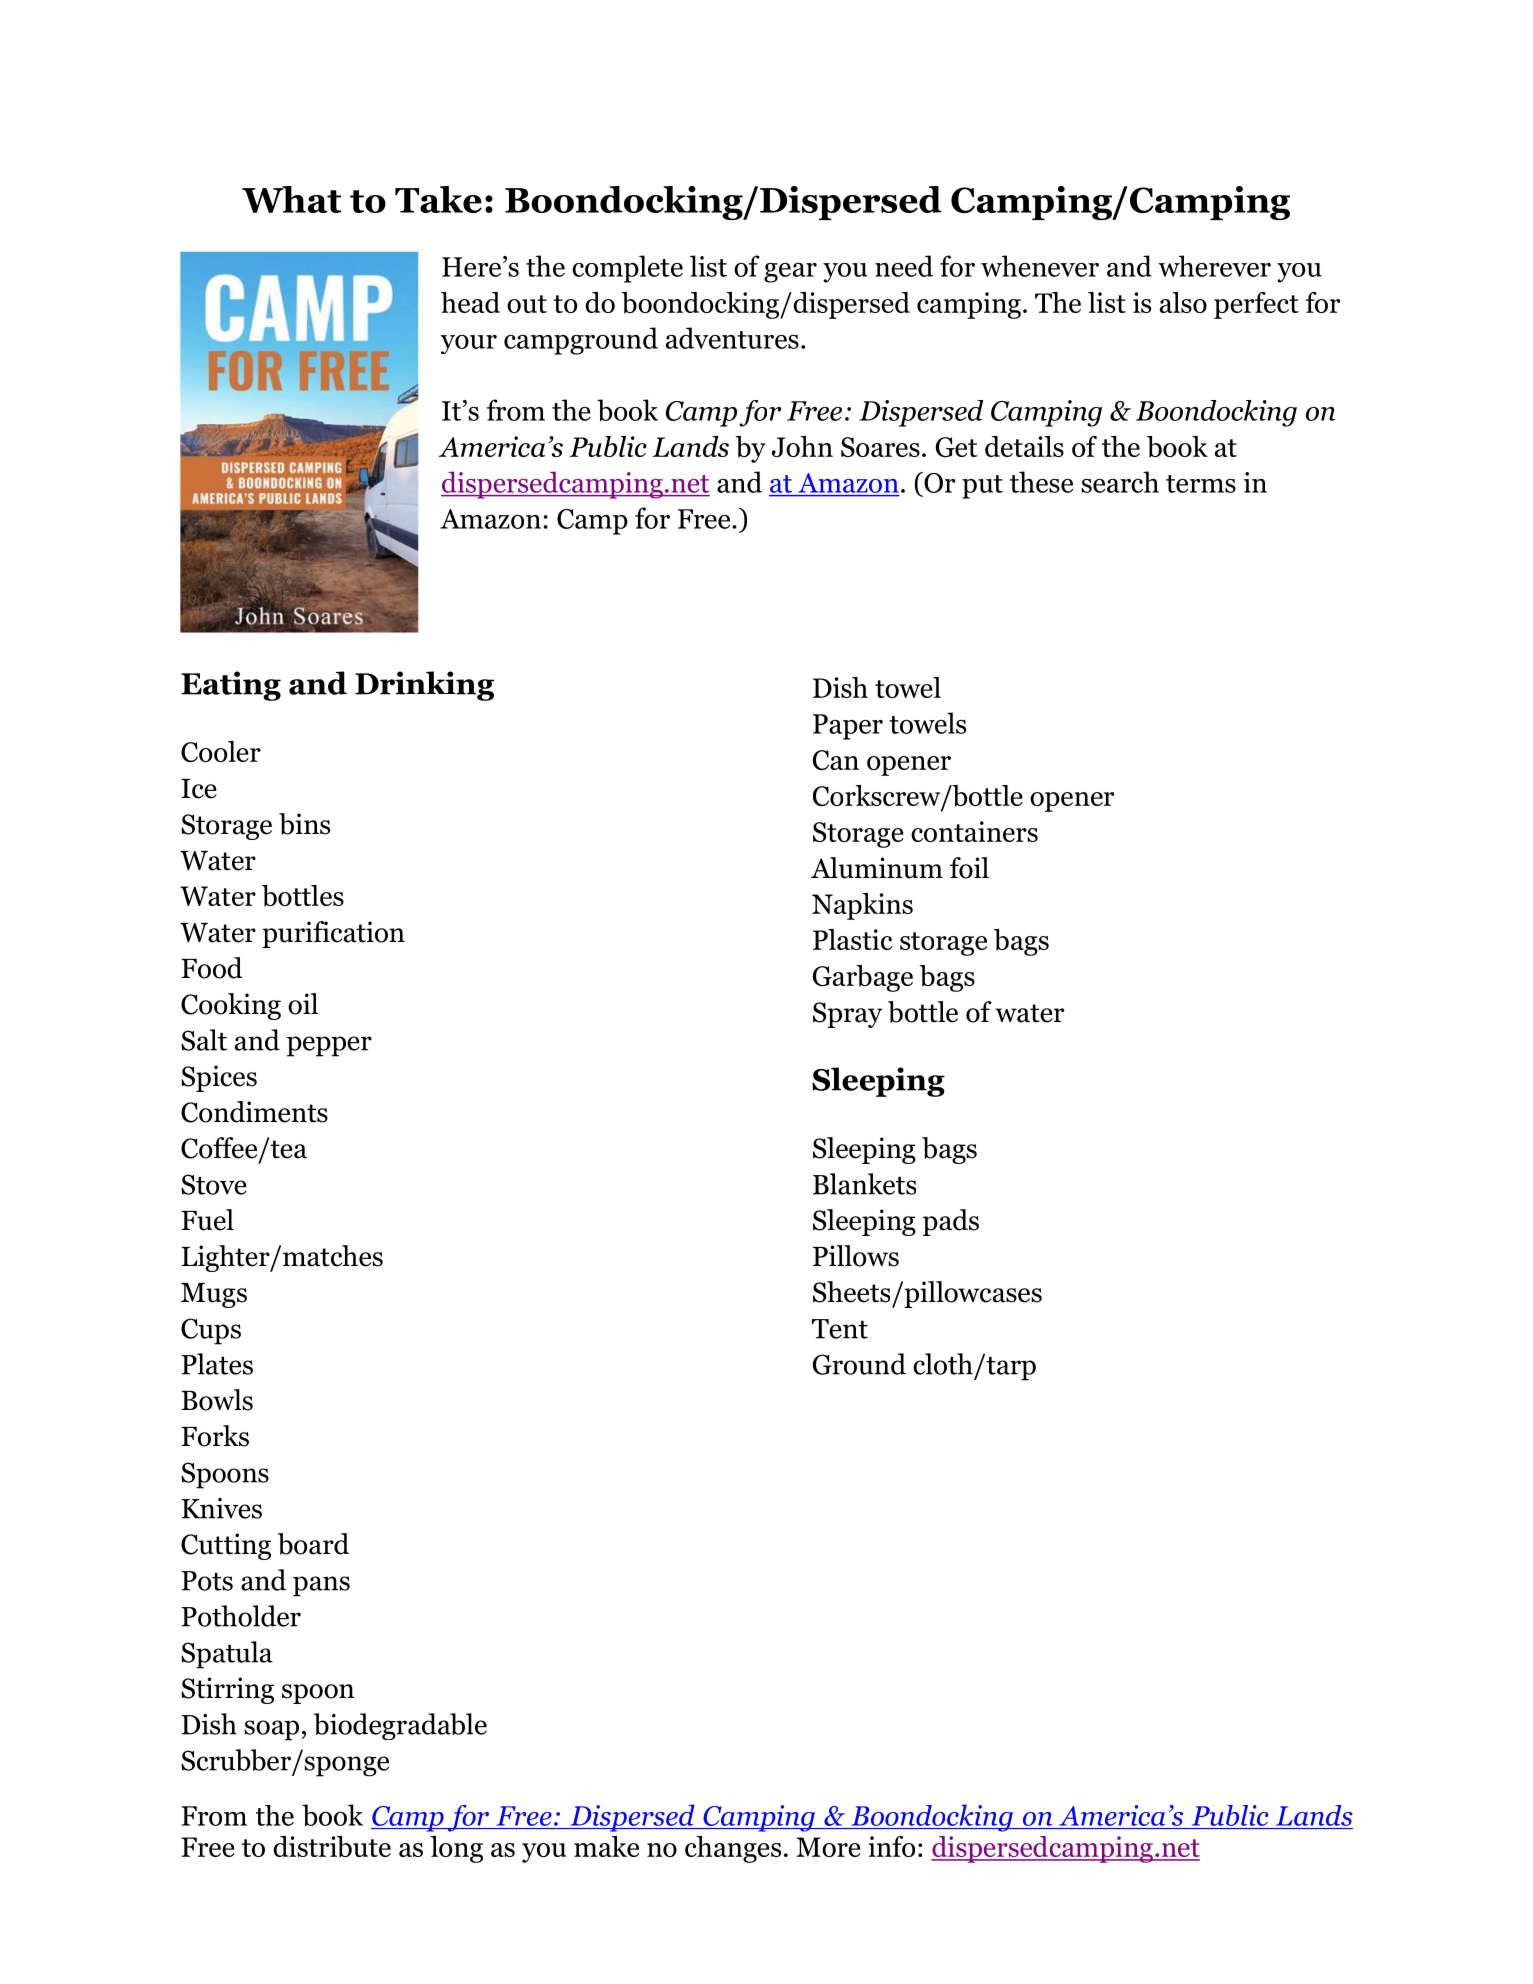 Image resolution: width=1533 pixels, height=1984 pixels. What do you see at coordinates (1183, 302) in the screenshot?
I see `also` at bounding box center [1183, 302].
